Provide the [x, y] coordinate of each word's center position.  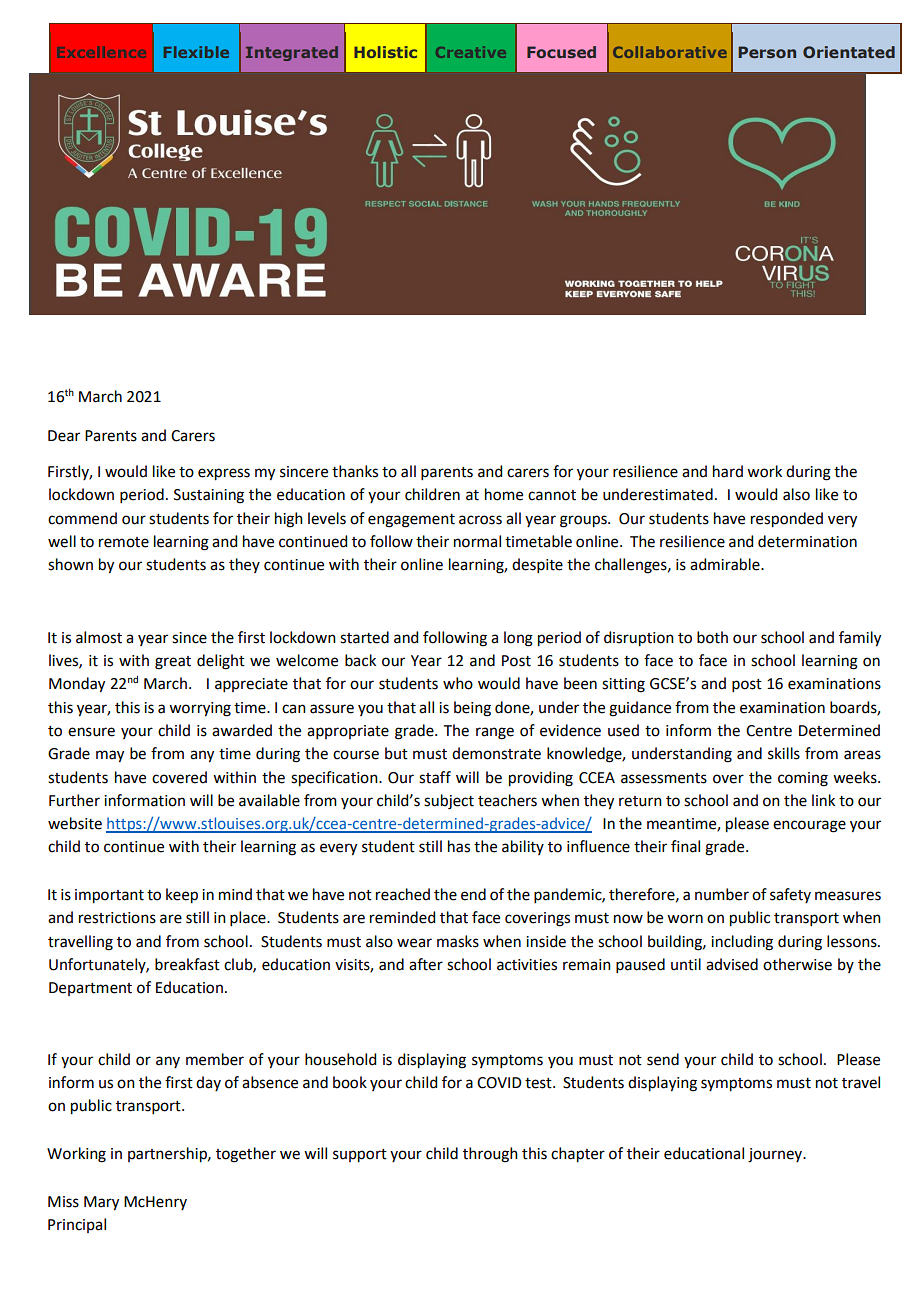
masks [458, 941]
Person [767, 52]
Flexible [196, 52]
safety [790, 895]
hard [728, 471]
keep [182, 896]
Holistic [385, 52]
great [173, 663]
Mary [101, 1203]
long [518, 639]
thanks [355, 471]
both [712, 637]
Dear [64, 436]
